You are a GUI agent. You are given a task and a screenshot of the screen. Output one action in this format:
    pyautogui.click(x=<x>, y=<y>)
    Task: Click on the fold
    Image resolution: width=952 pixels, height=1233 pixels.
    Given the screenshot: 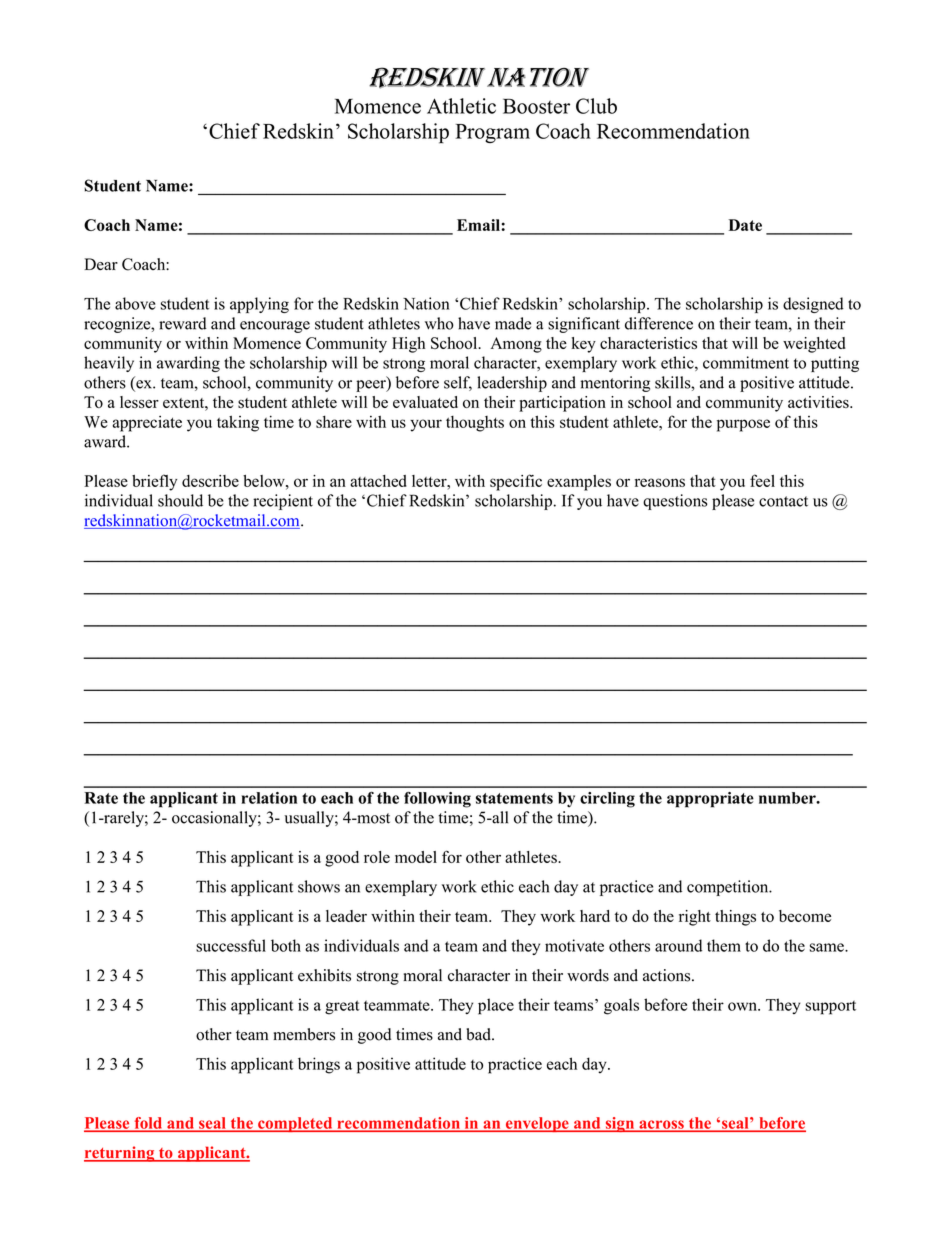 What is the action you would take?
    pyautogui.click(x=148, y=1124)
